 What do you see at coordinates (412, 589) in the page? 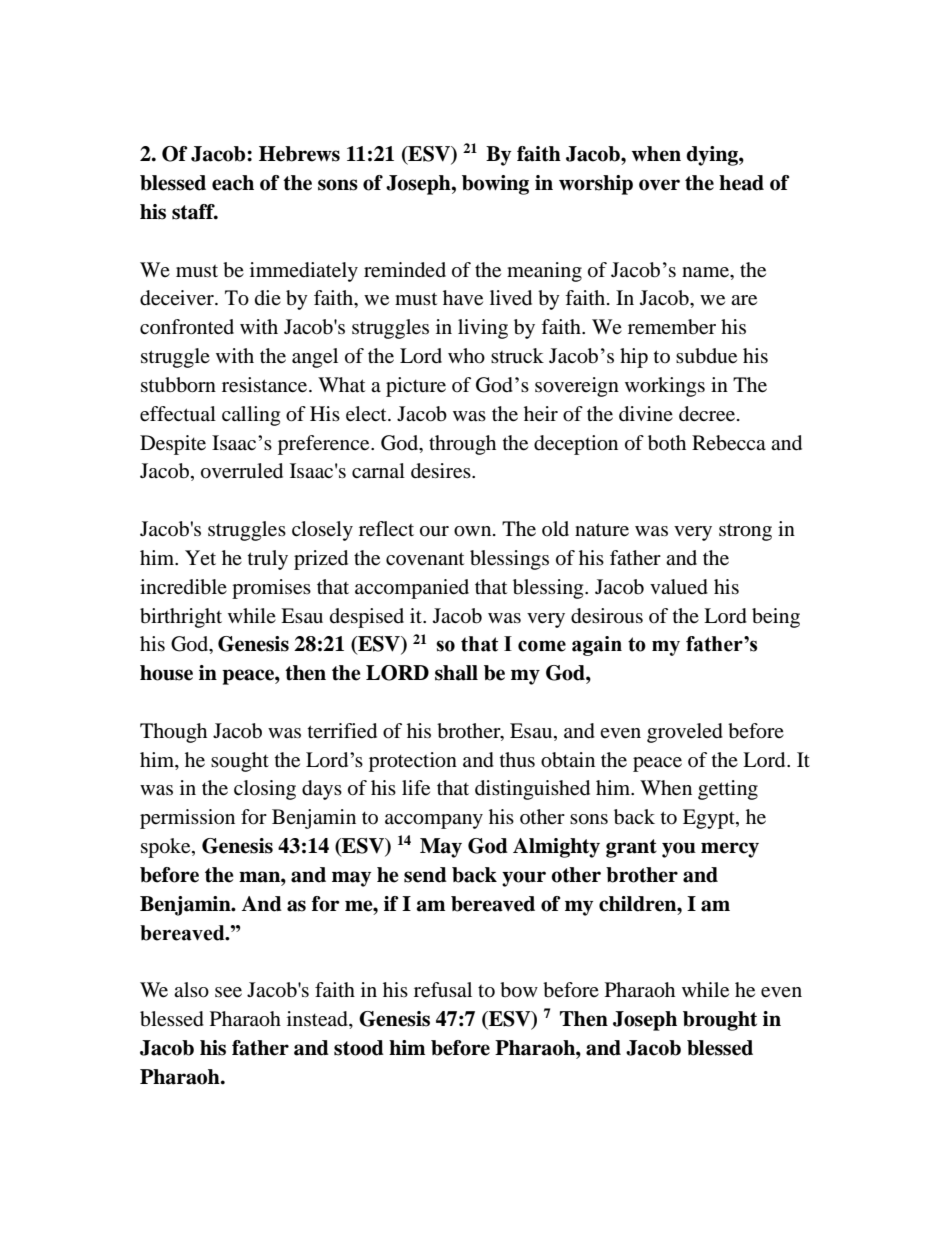
I see `accompanied` at bounding box center [412, 589].
